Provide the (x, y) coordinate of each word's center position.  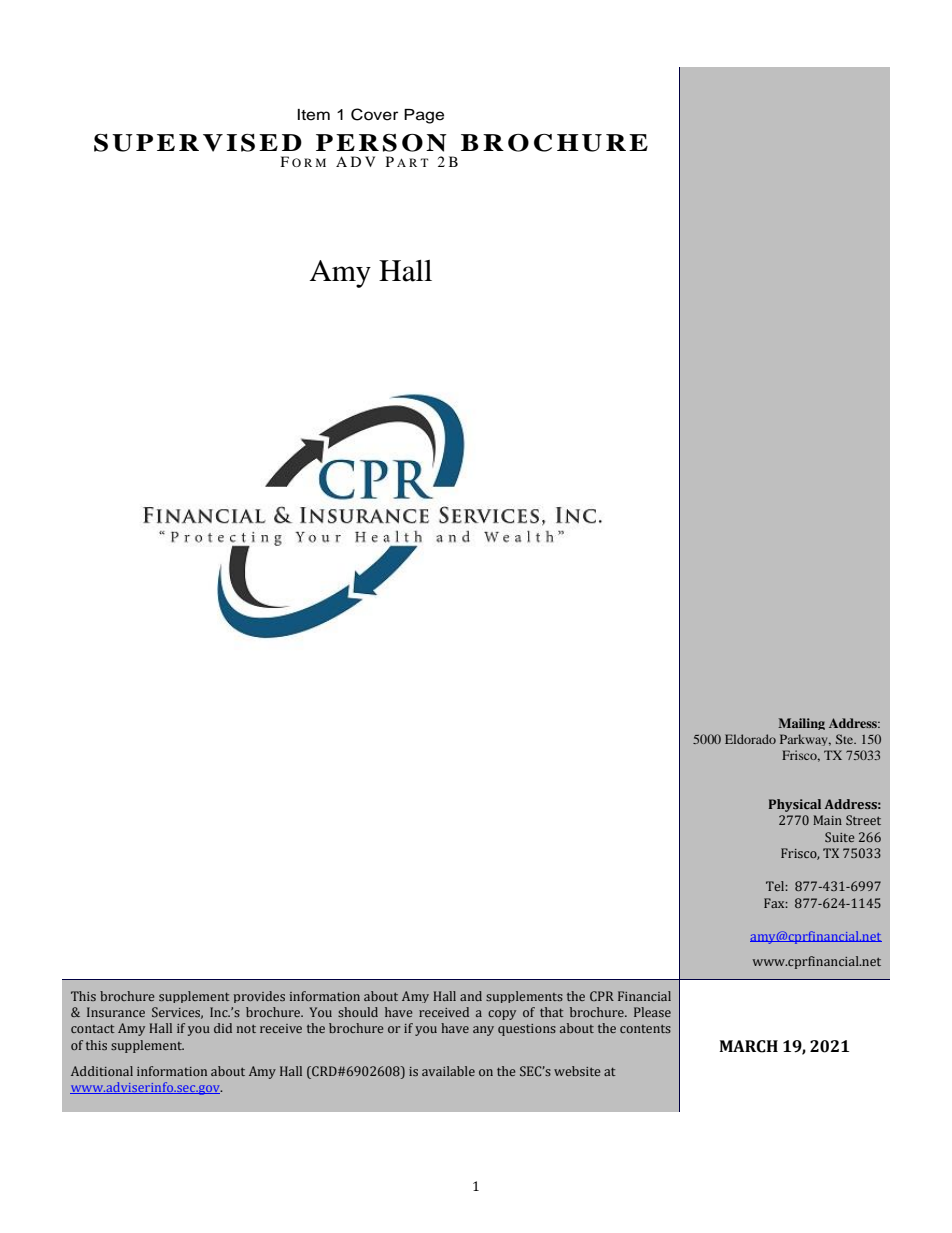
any (483, 1031)
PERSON (381, 143)
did (223, 1028)
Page (424, 116)
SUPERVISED (198, 143)
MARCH (748, 1046)
